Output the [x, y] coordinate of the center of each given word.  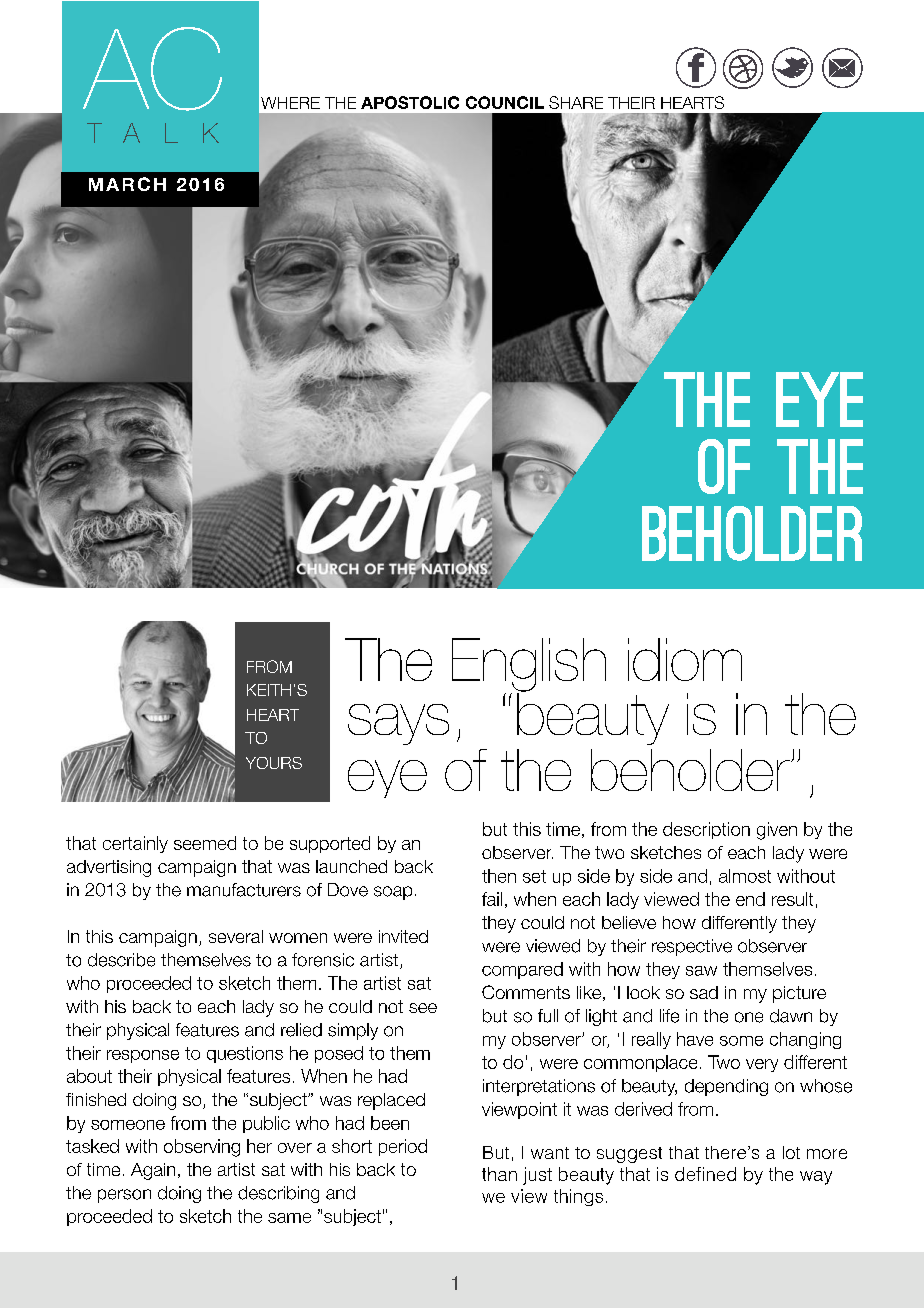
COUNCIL [505, 102]
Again [153, 1171]
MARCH [127, 184]
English [529, 666]
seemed [205, 843]
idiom [685, 659]
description [706, 830]
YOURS [274, 763]
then [499, 876]
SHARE [576, 102]
